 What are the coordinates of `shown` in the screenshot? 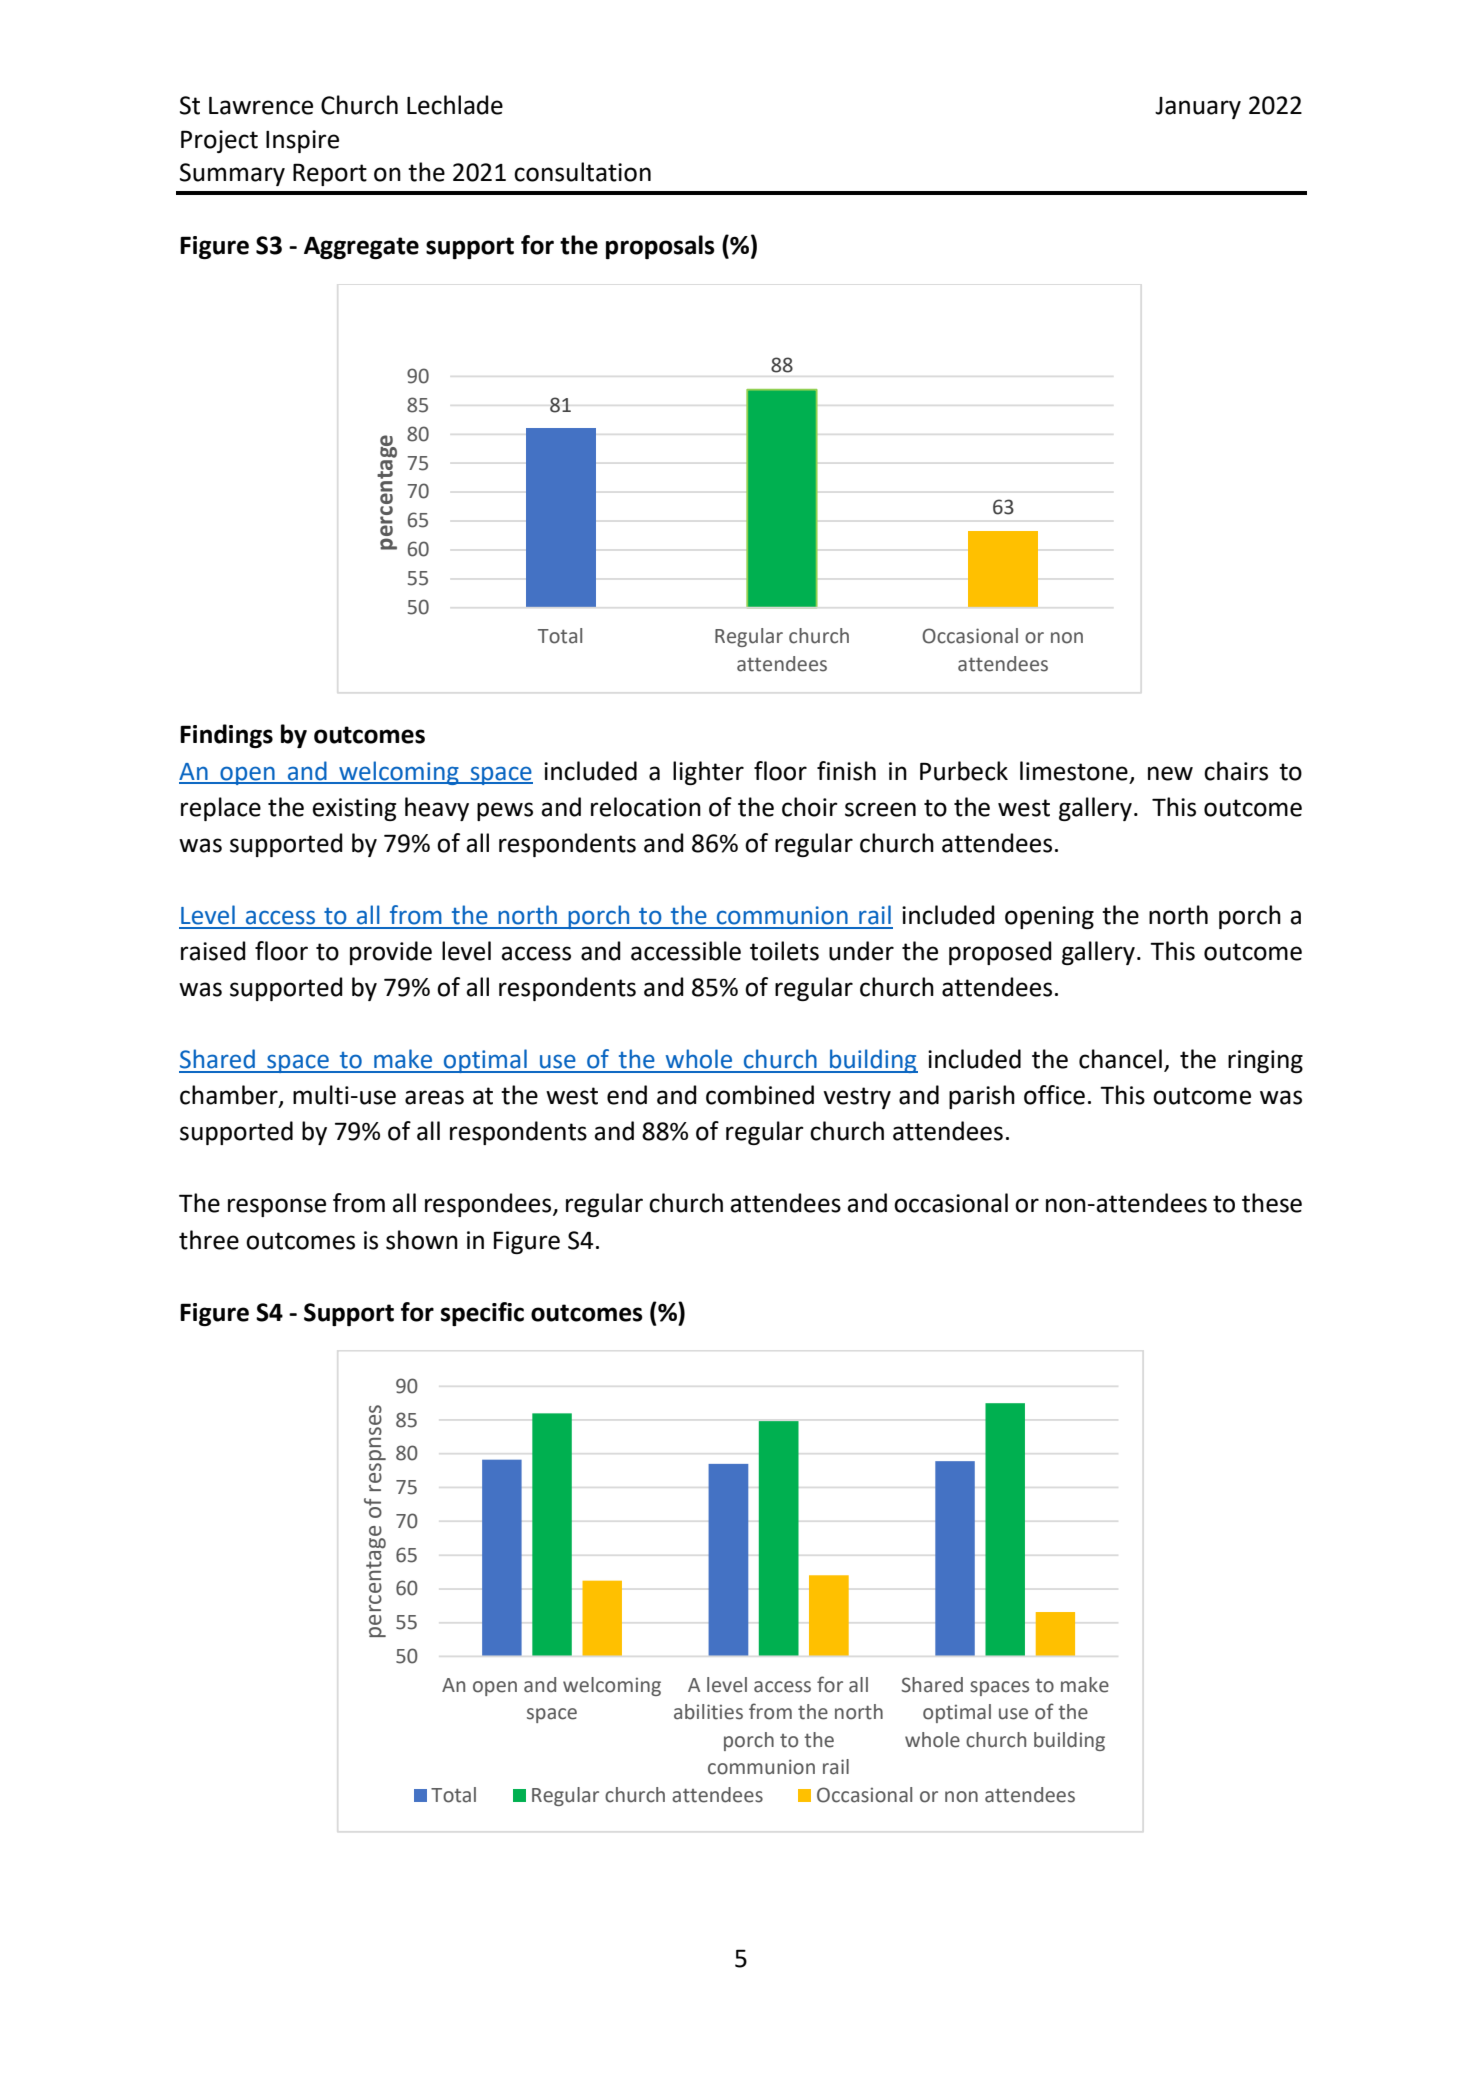 It's located at (422, 1240).
